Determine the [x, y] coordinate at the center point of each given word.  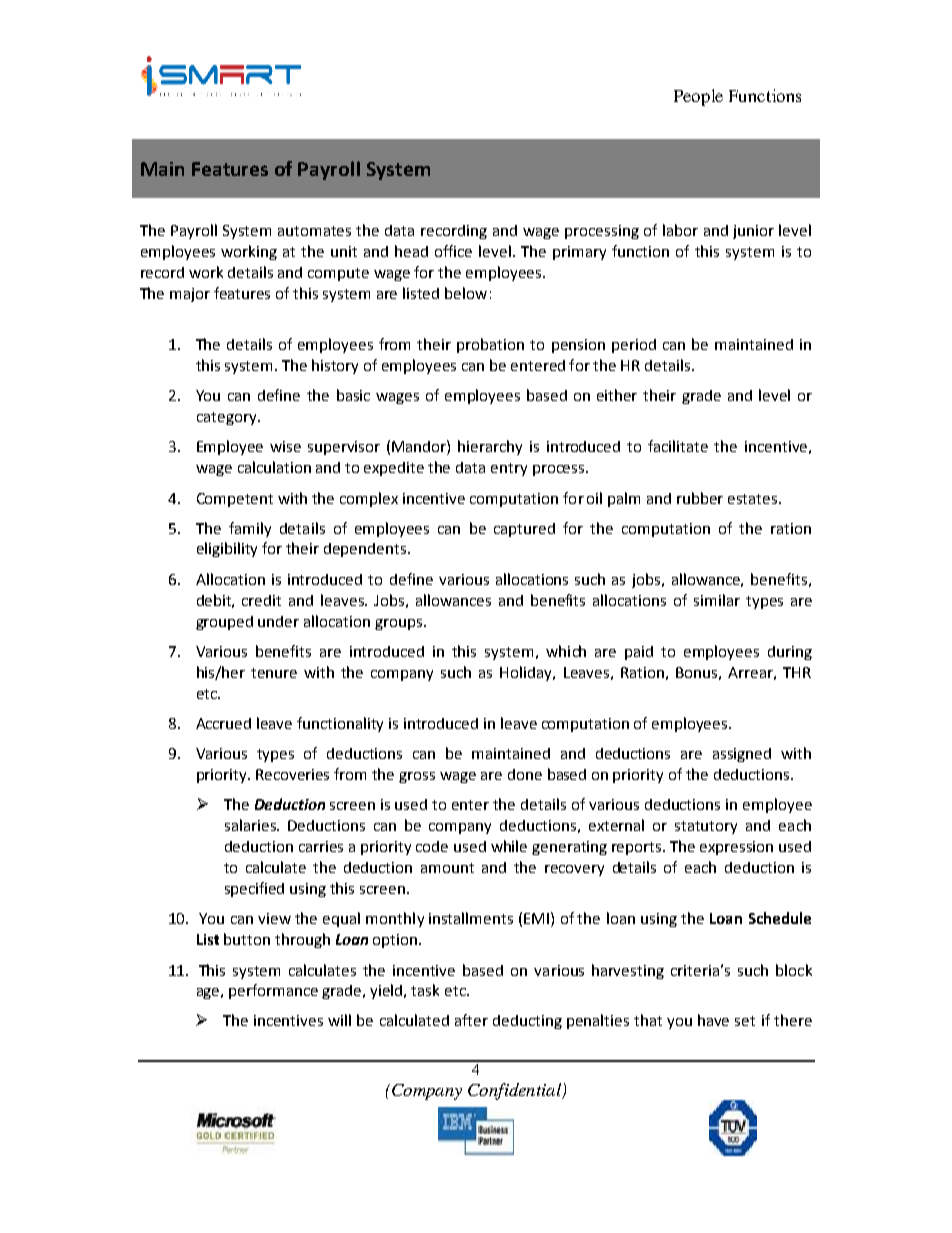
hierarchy [490, 447]
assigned [742, 755]
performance [273, 991]
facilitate [678, 446]
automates [314, 231]
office [453, 251]
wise [285, 446]
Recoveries [292, 774]
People [698, 97]
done [525, 774]
